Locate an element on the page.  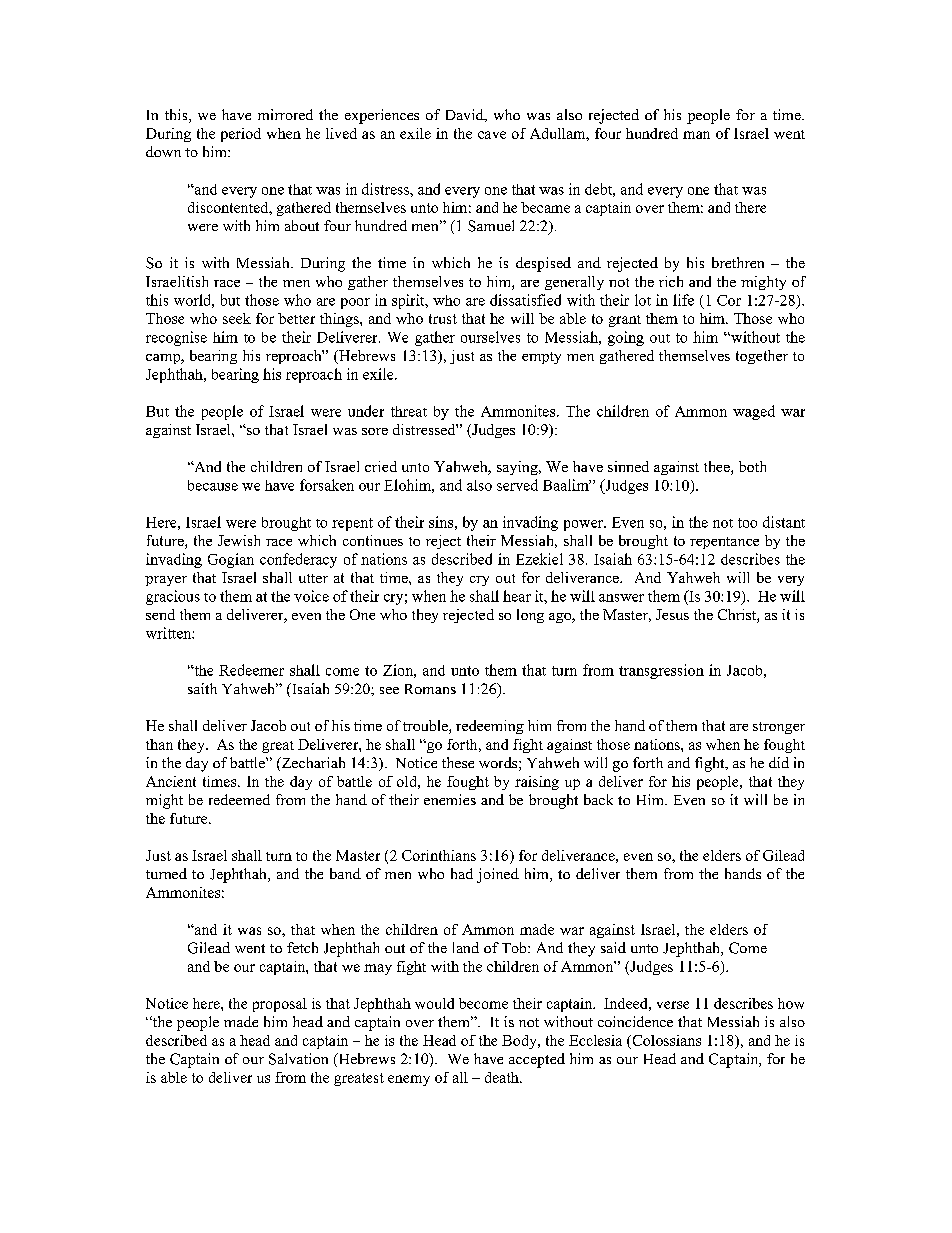
too is located at coordinates (747, 523).
